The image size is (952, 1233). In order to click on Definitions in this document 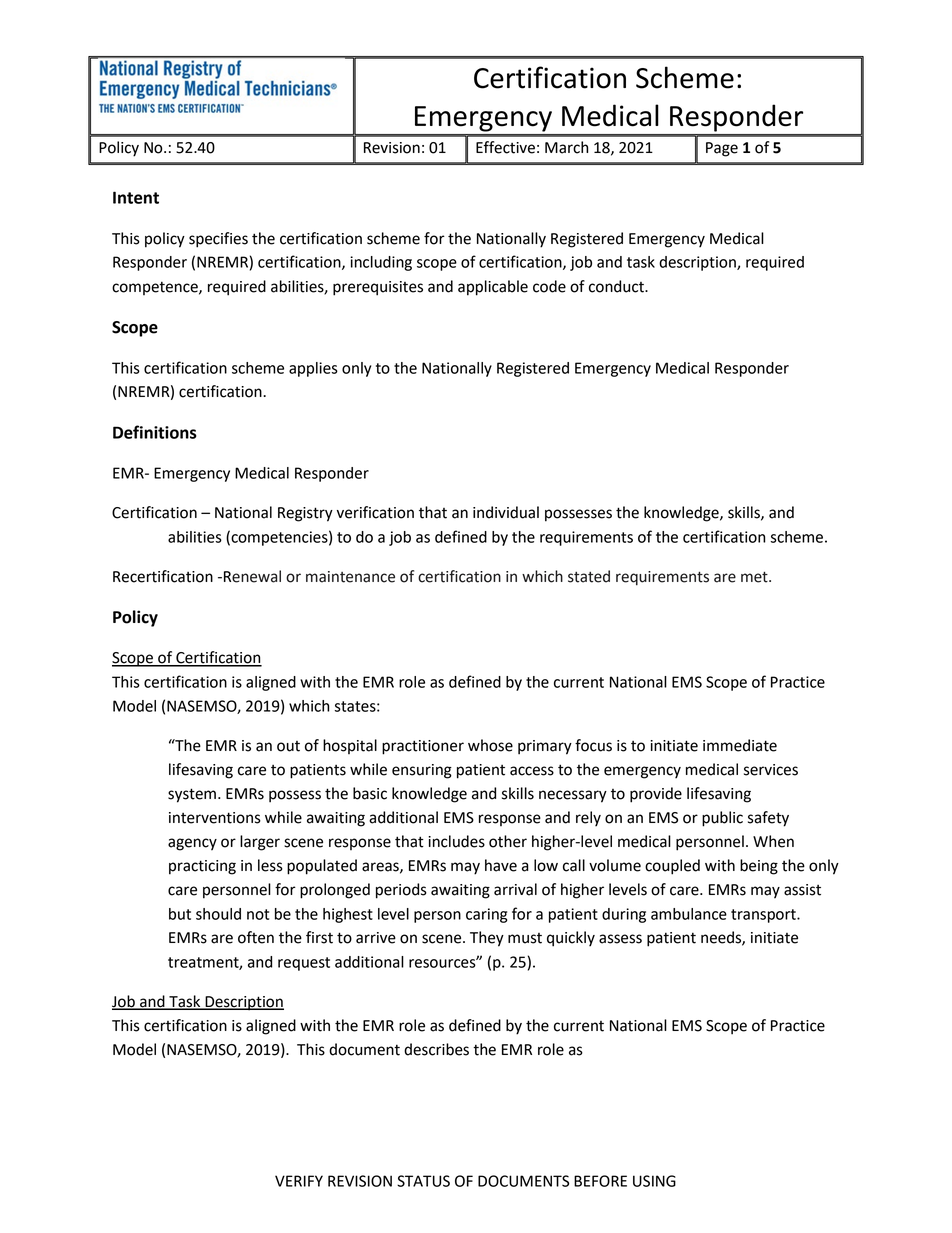, I will do `click(155, 432)`.
